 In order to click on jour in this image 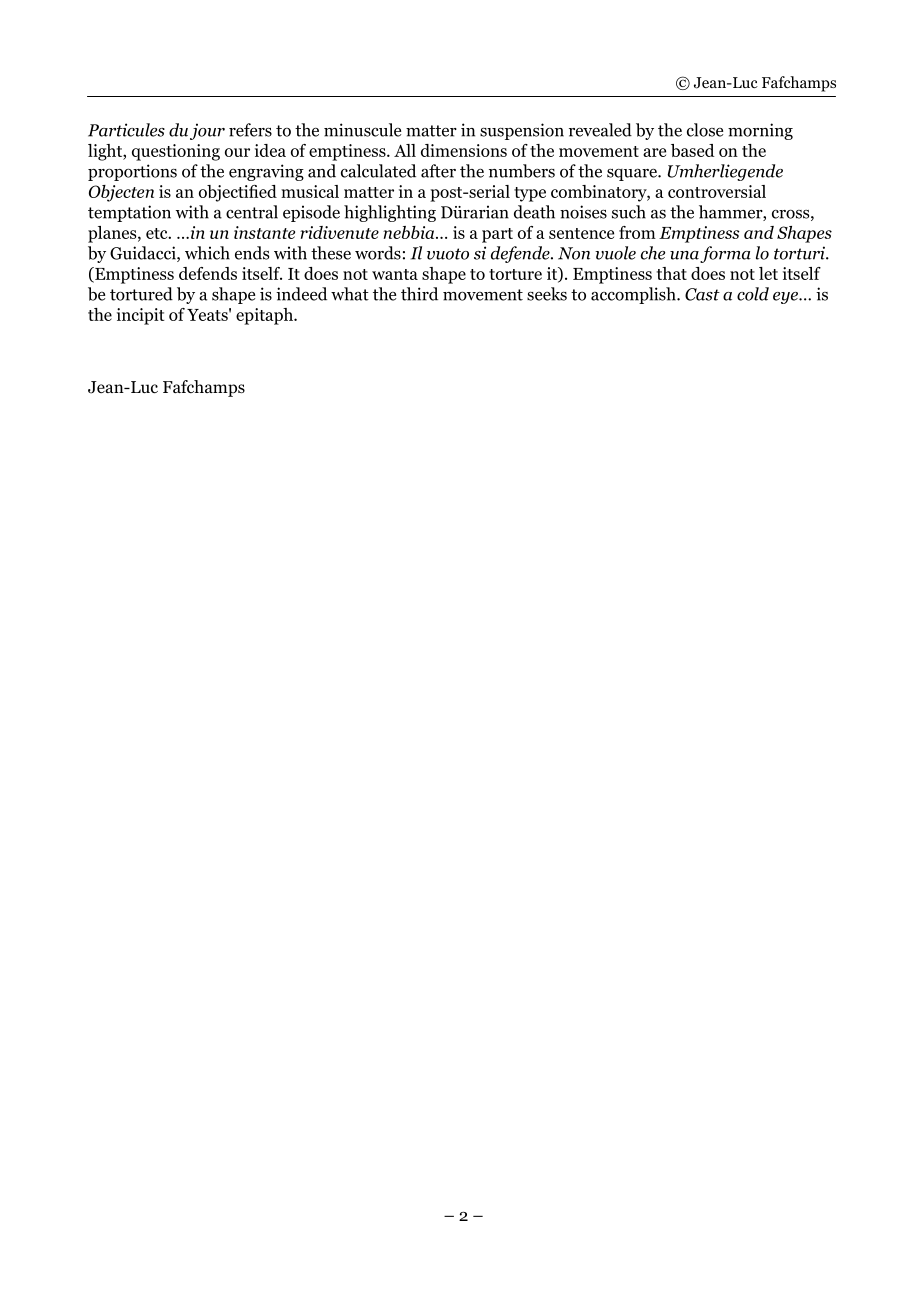, I will do `click(207, 131)`.
